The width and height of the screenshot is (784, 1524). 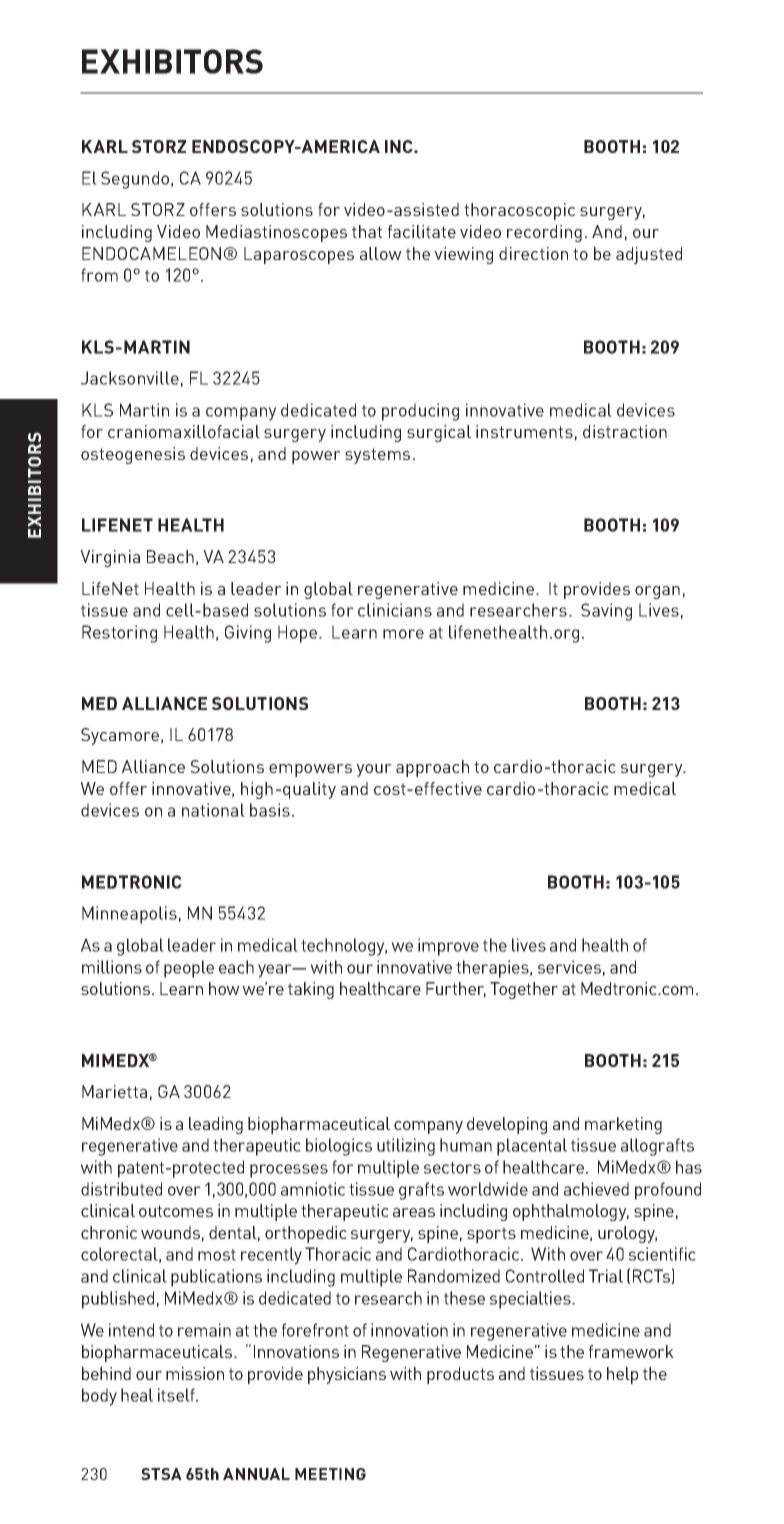 What do you see at coordinates (649, 255) in the screenshot?
I see `adjusted` at bounding box center [649, 255].
